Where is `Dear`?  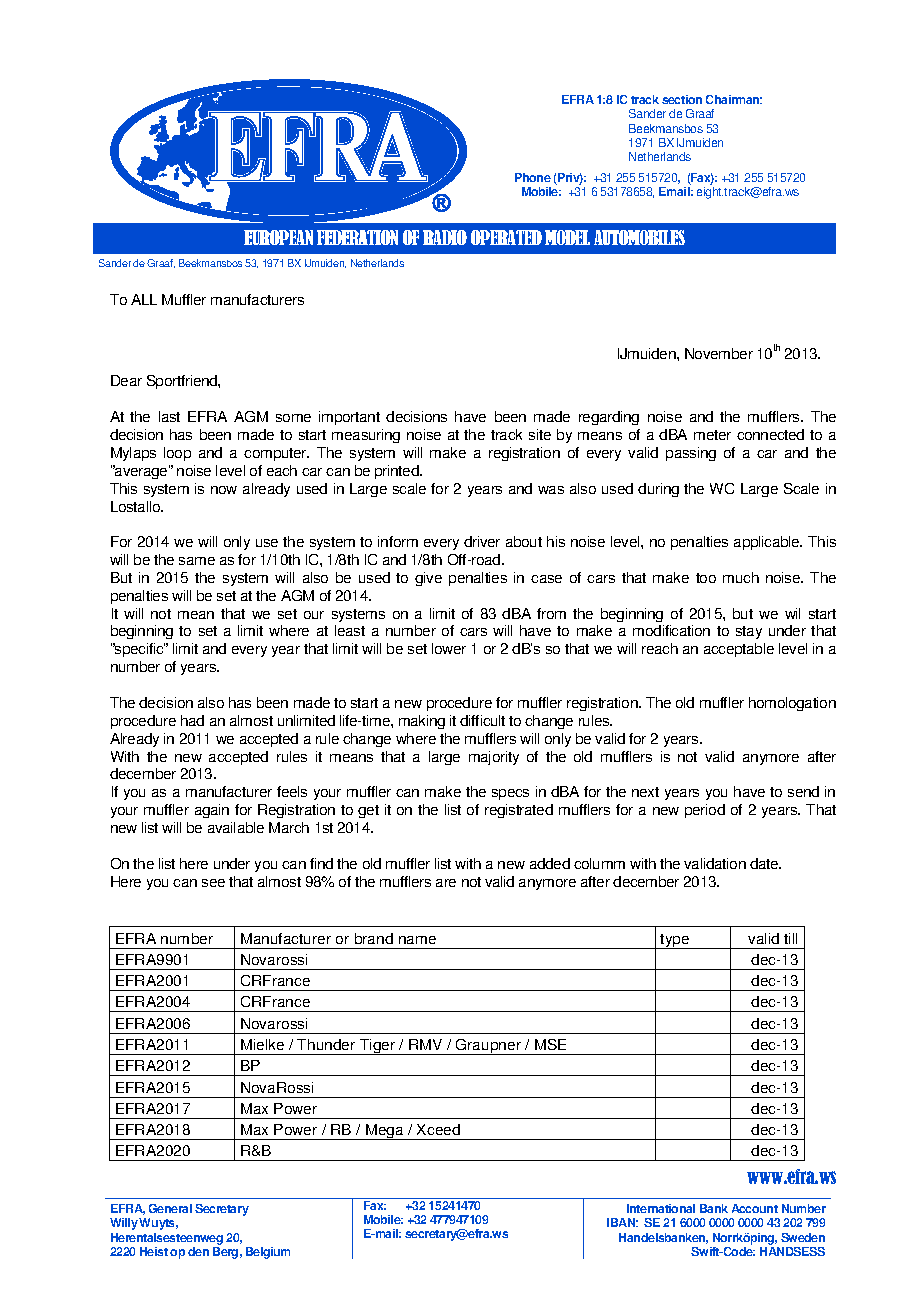
Dear is located at coordinates (126, 380).
